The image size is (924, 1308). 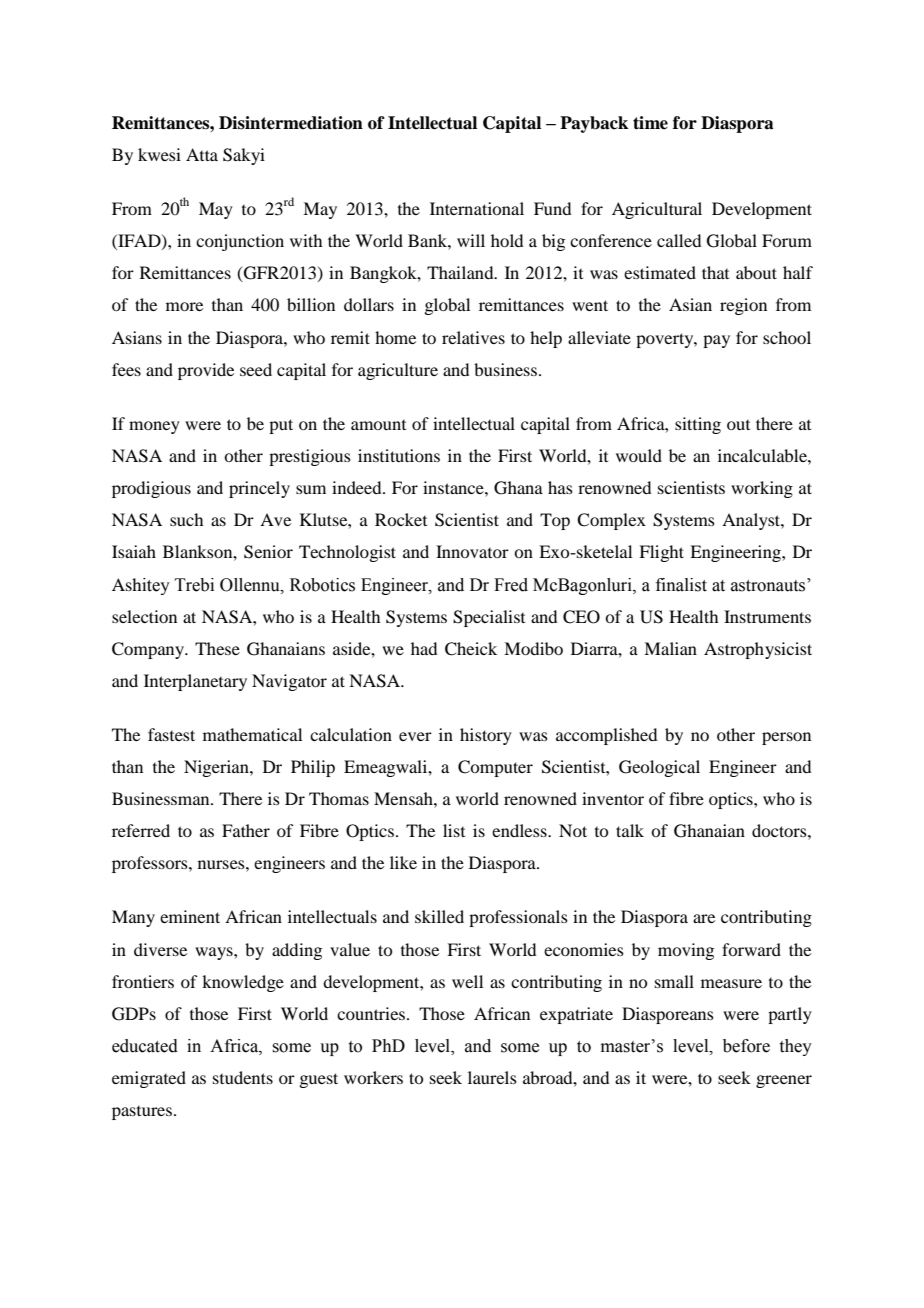 I want to click on Geological, so click(x=659, y=768).
